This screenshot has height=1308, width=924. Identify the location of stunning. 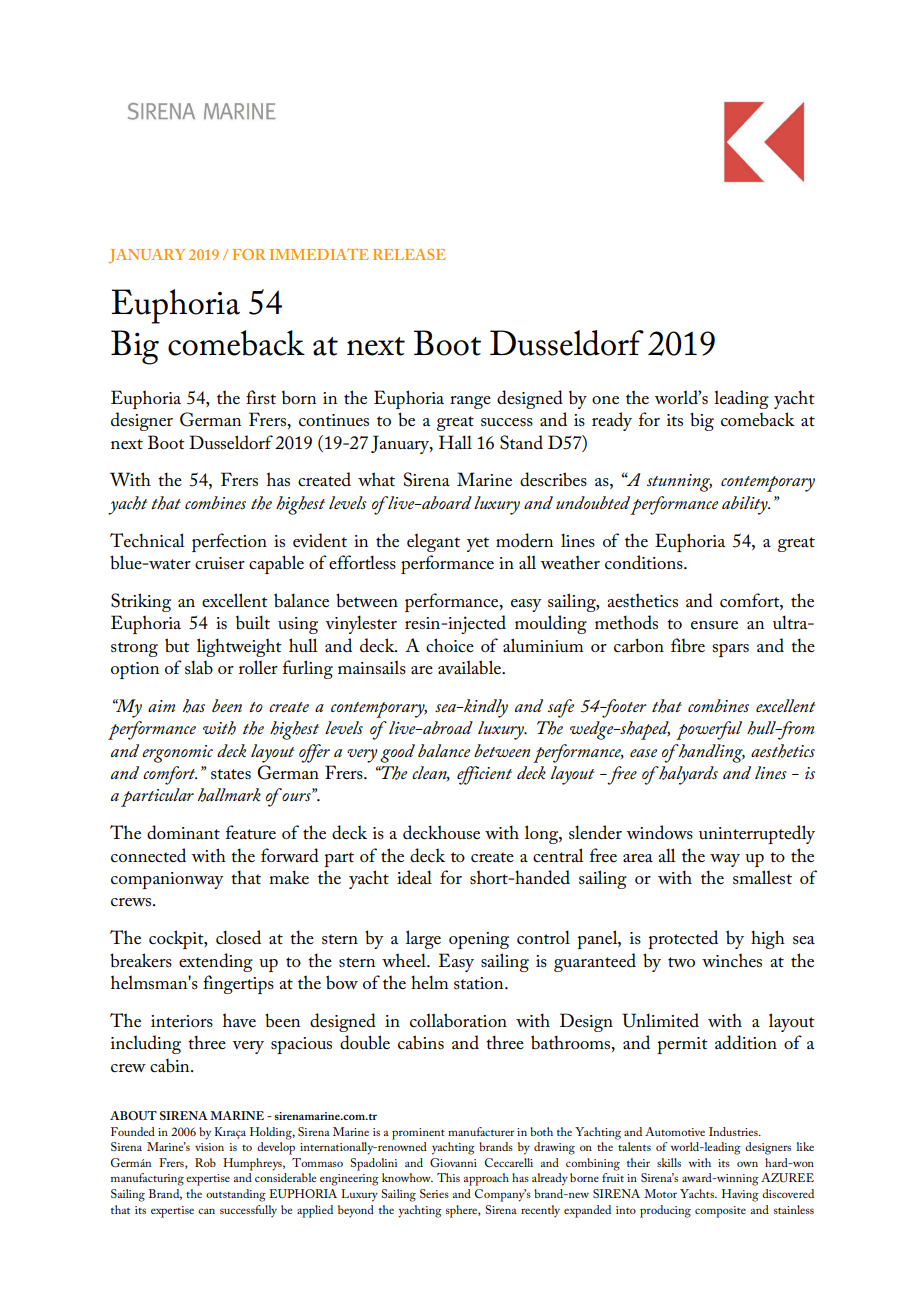
(679, 483).
